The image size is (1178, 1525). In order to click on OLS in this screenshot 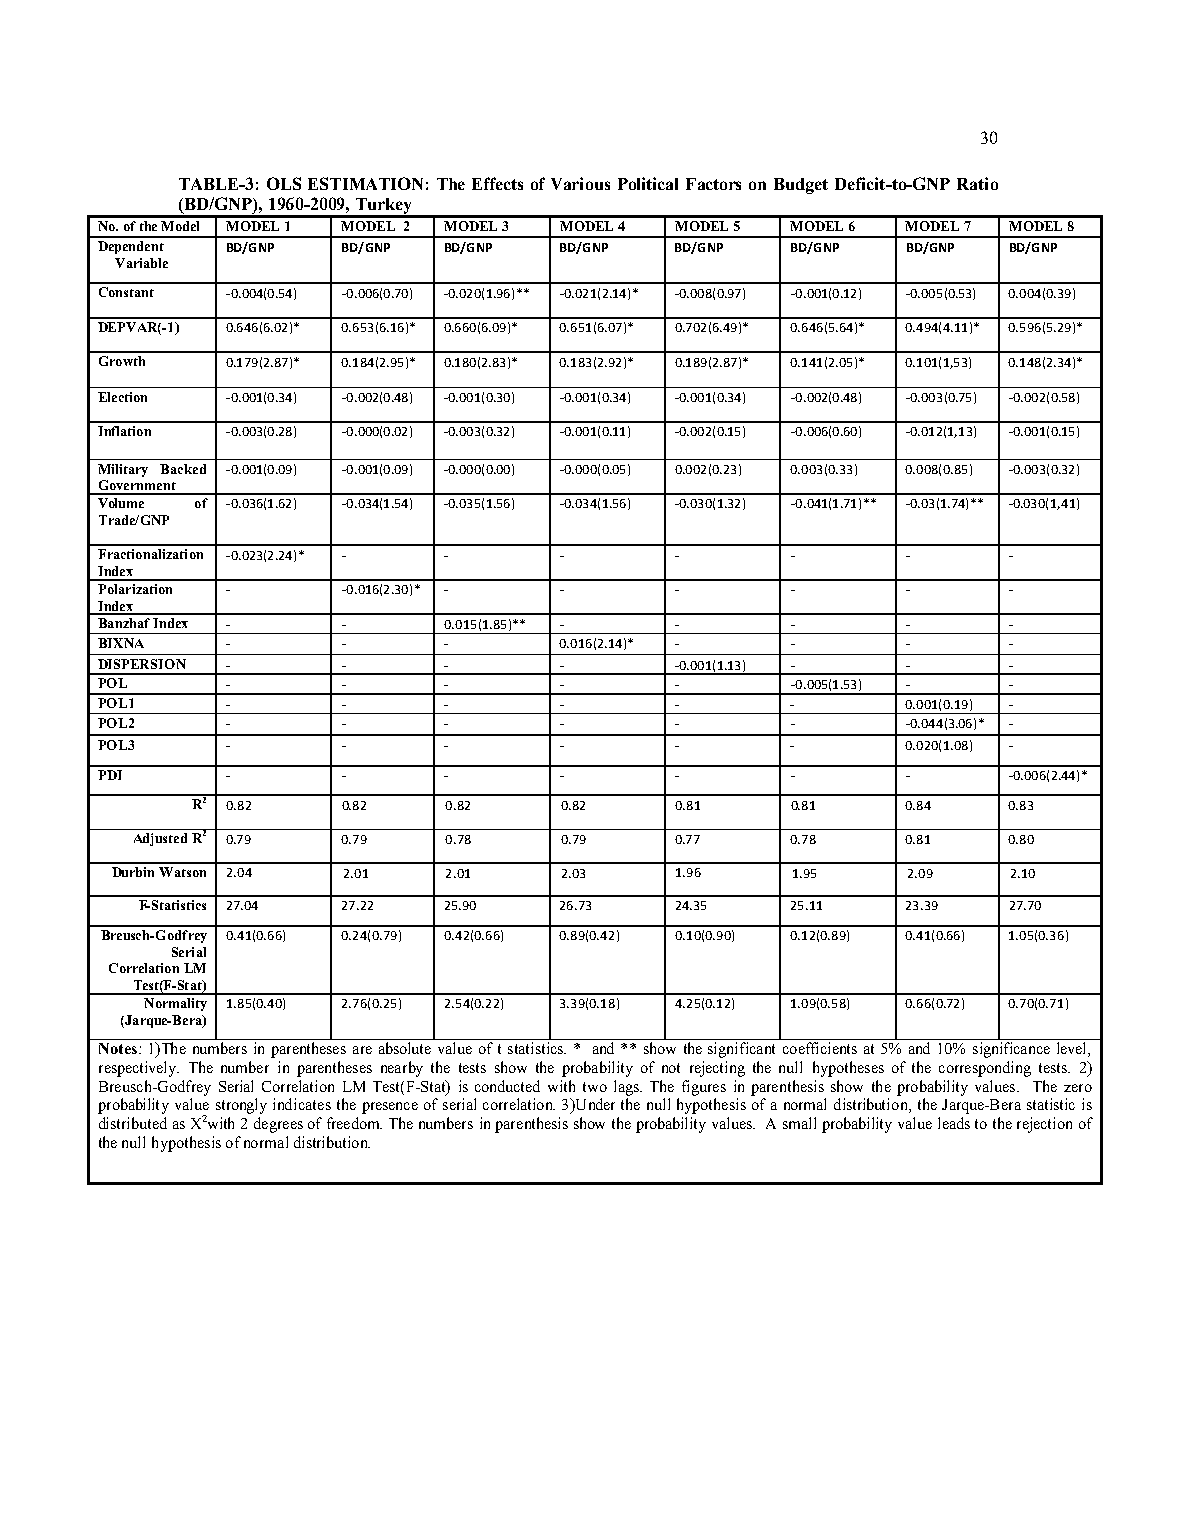, I will do `click(284, 183)`.
